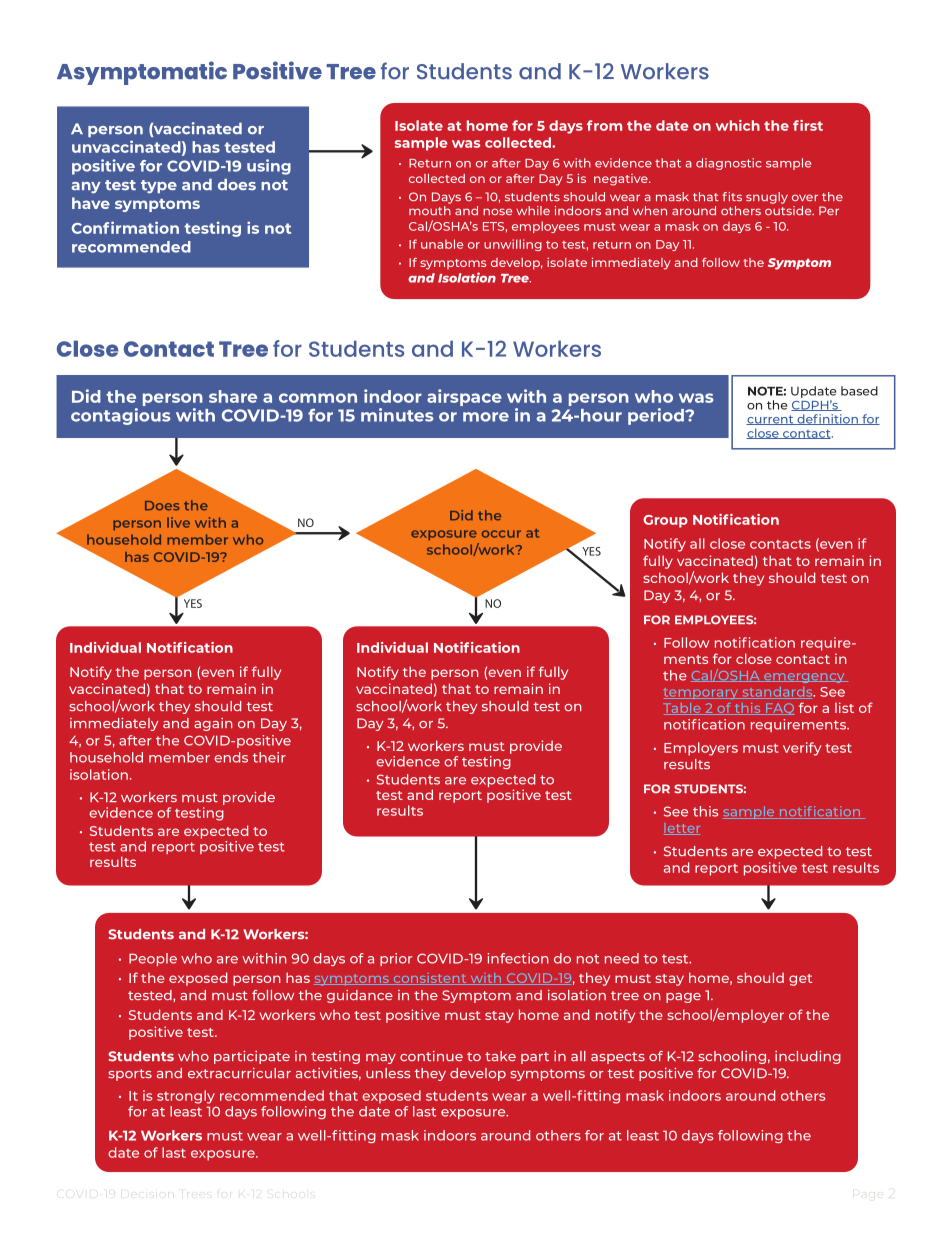 The width and height of the screenshot is (952, 1233). What do you see at coordinates (729, 164) in the screenshot?
I see `diagnostic` at bounding box center [729, 164].
